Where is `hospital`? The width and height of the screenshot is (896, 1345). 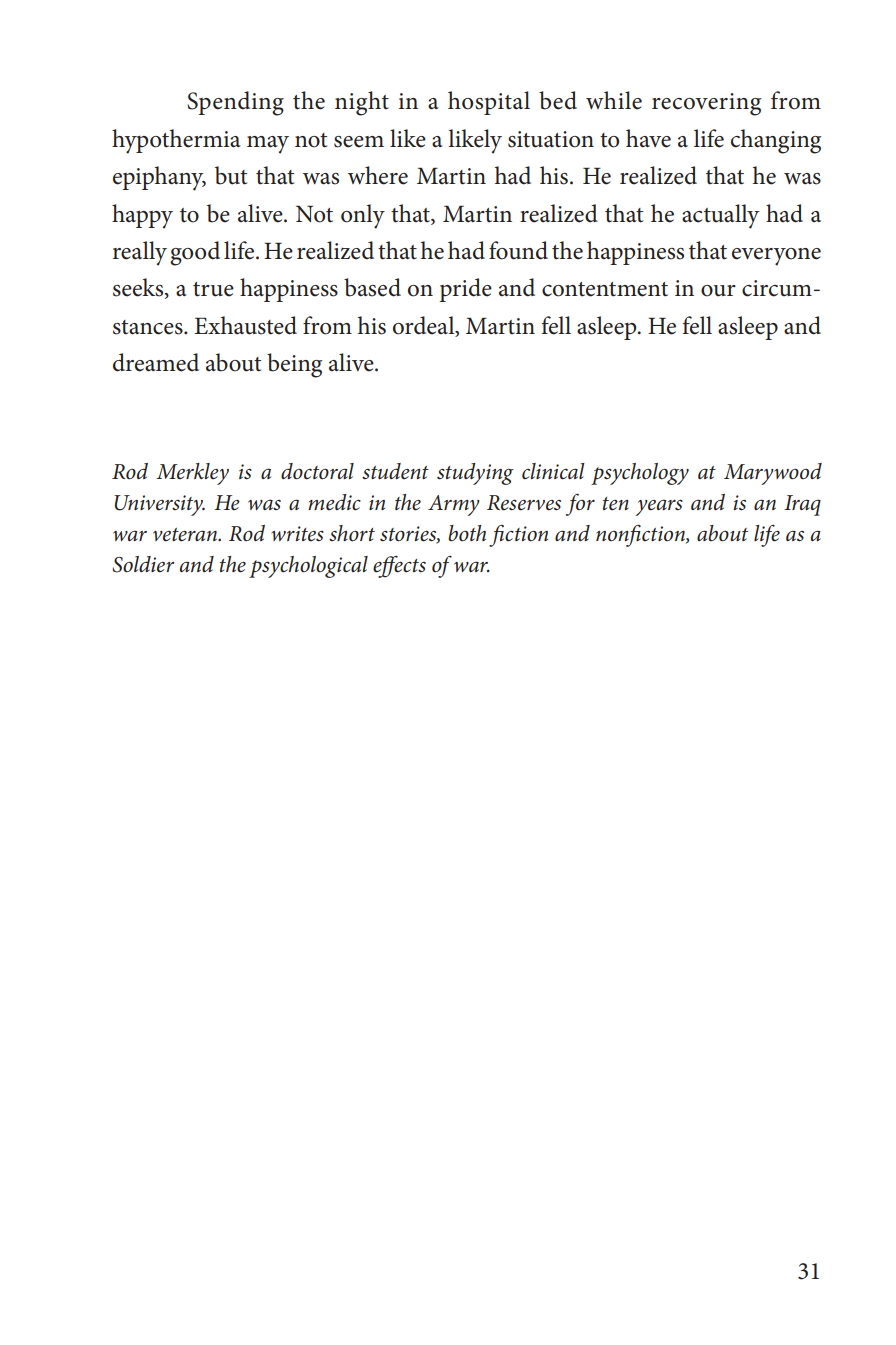
hospital is located at coordinates (489, 103).
